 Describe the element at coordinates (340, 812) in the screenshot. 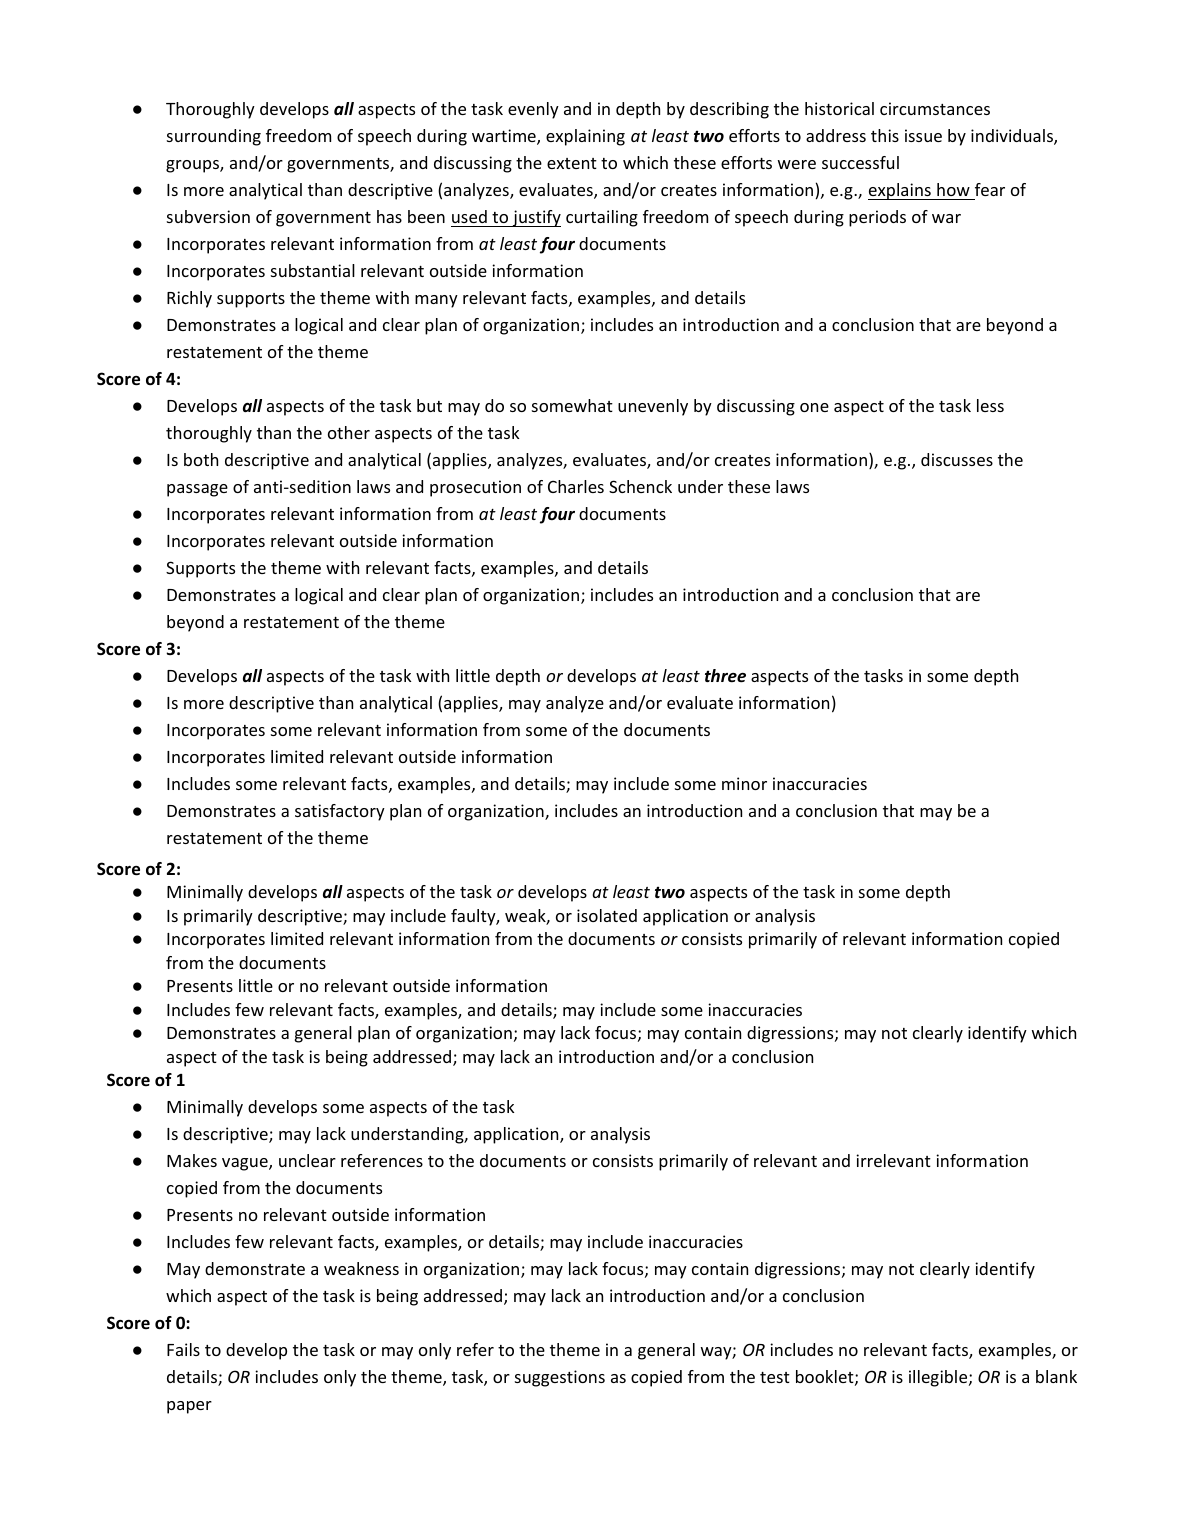

I see `satisfactory` at that location.
